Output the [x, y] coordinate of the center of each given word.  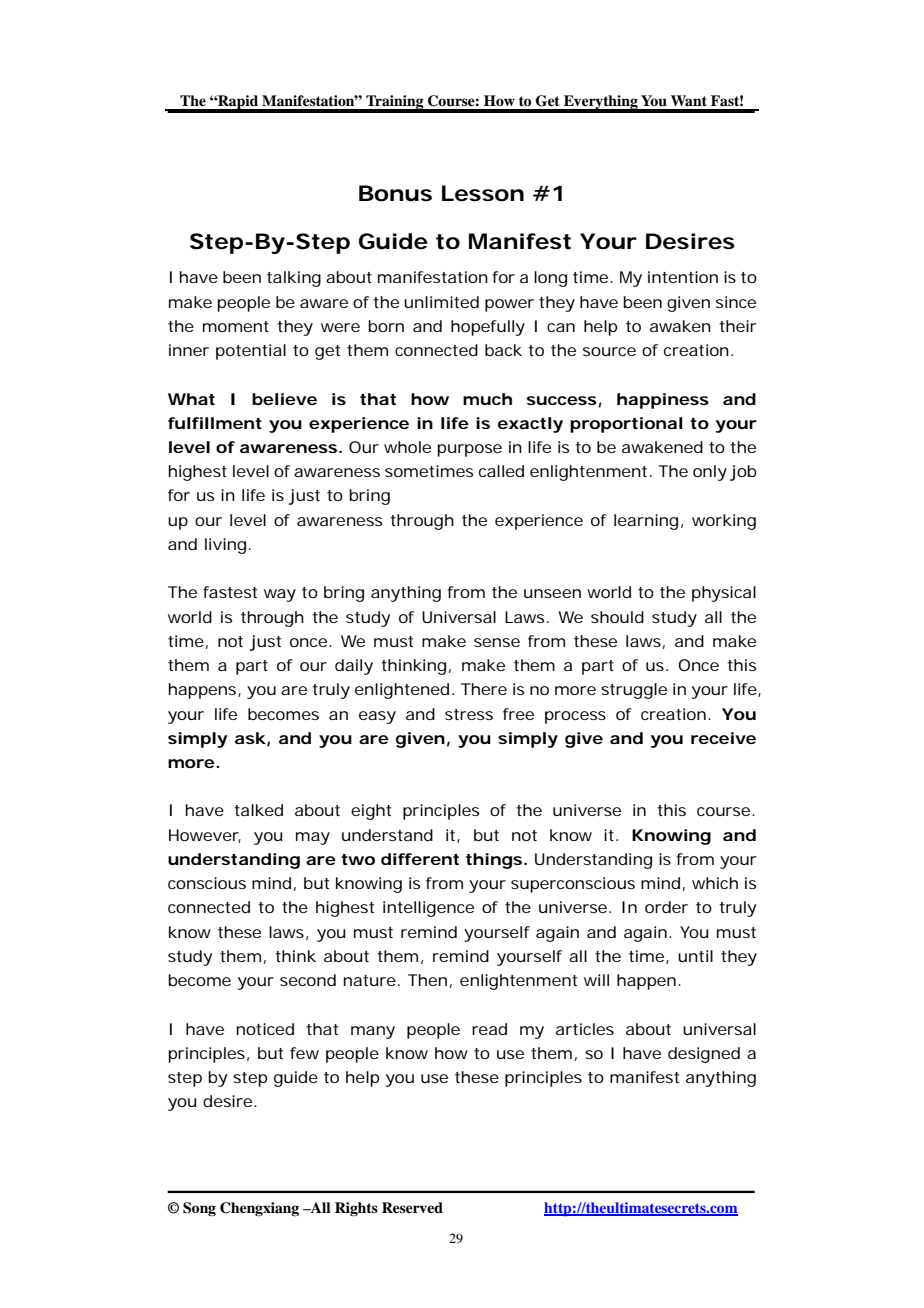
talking [294, 279]
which [715, 883]
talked [258, 810]
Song [199, 1209]
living [225, 546]
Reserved [412, 1207]
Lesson [483, 193]
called [501, 471]
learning [646, 522]
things [495, 861]
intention [683, 277]
